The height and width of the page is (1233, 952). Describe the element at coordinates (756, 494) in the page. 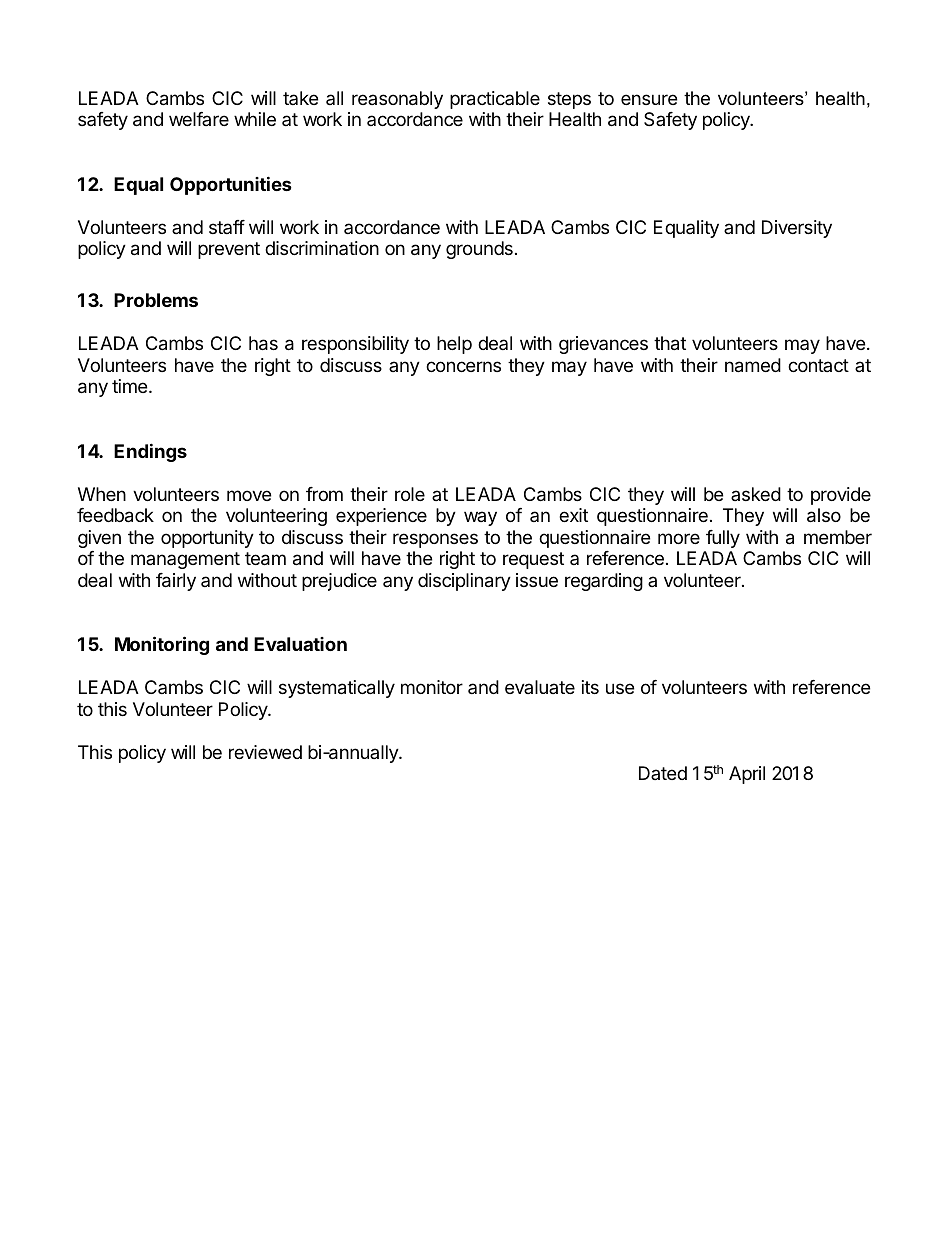

I see `asked` at that location.
